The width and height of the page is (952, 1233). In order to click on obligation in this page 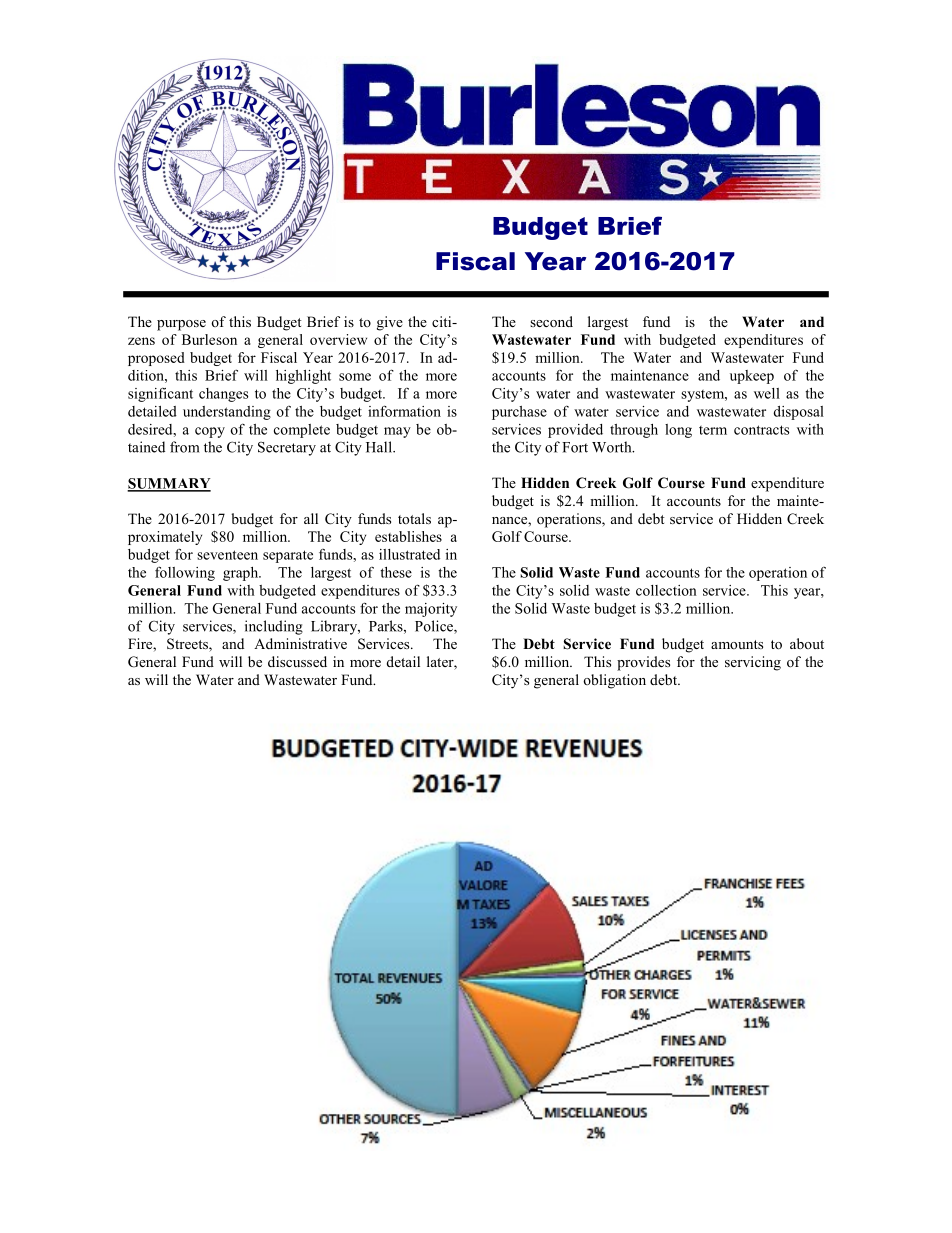, I will do `click(614, 681)`.
